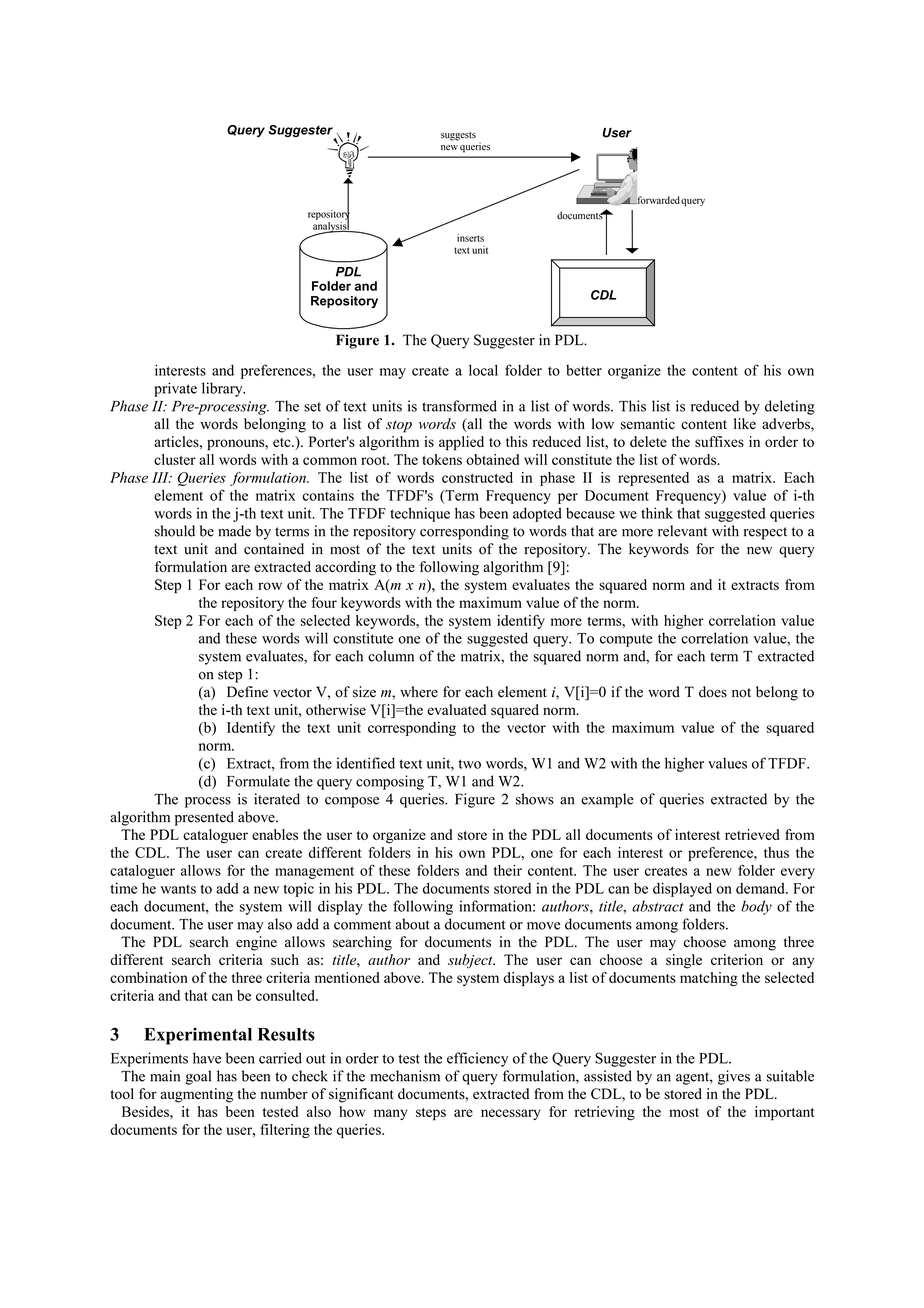 This page has height=1308, width=924. What do you see at coordinates (713, 692) in the page?
I see `does` at bounding box center [713, 692].
